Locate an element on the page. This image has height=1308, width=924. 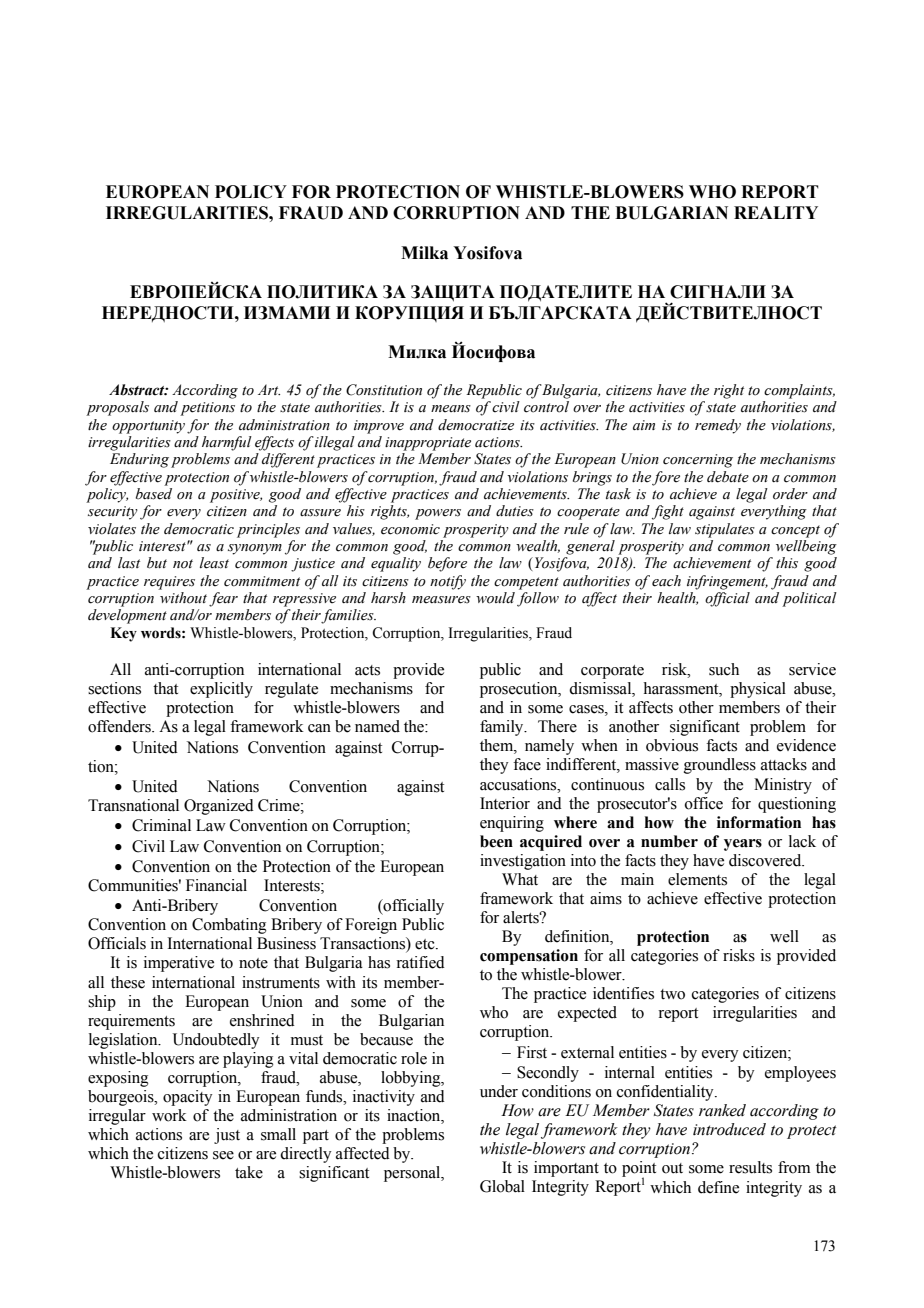
been is located at coordinates (496, 841).
